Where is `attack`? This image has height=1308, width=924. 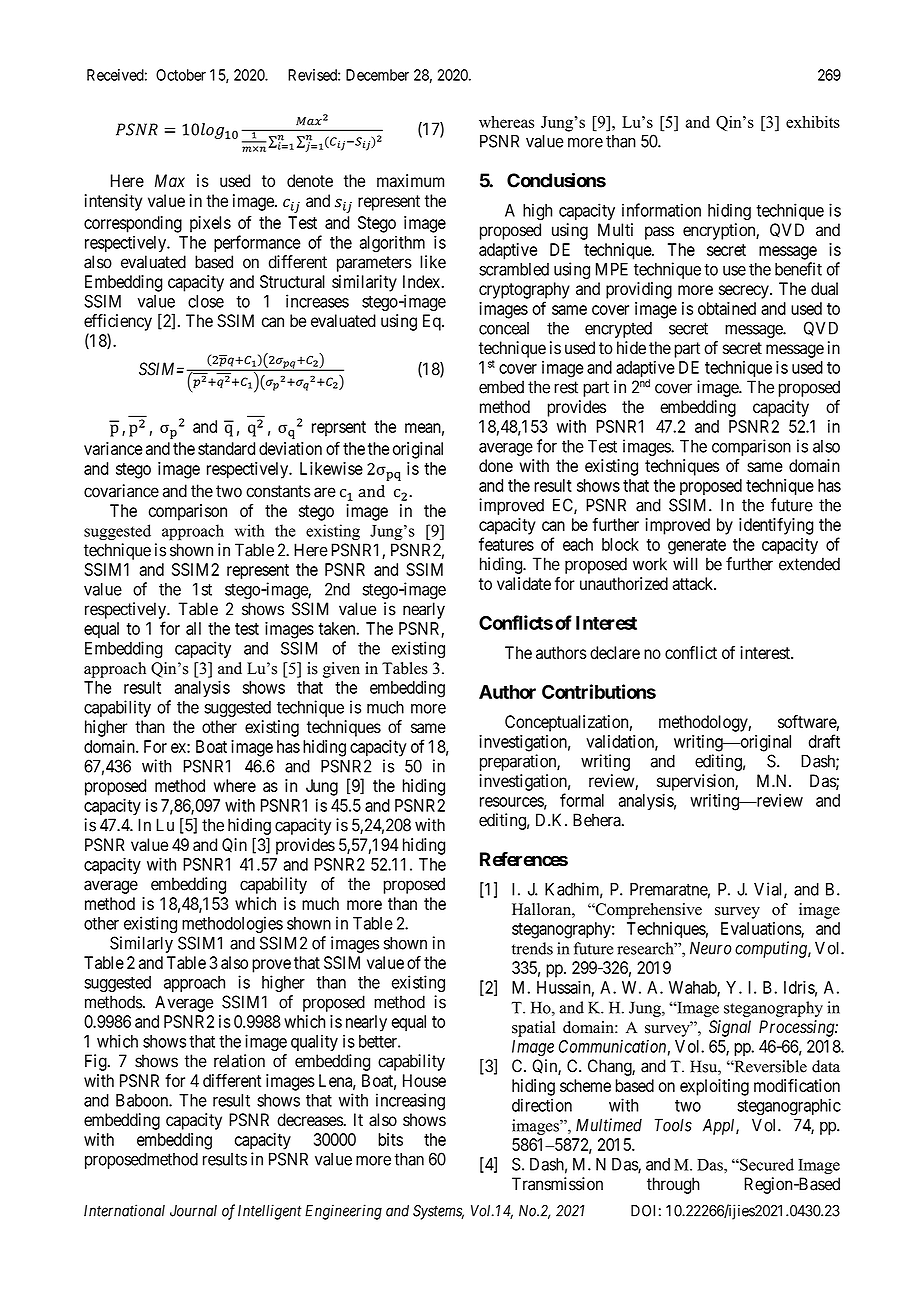 attack is located at coordinates (694, 583).
